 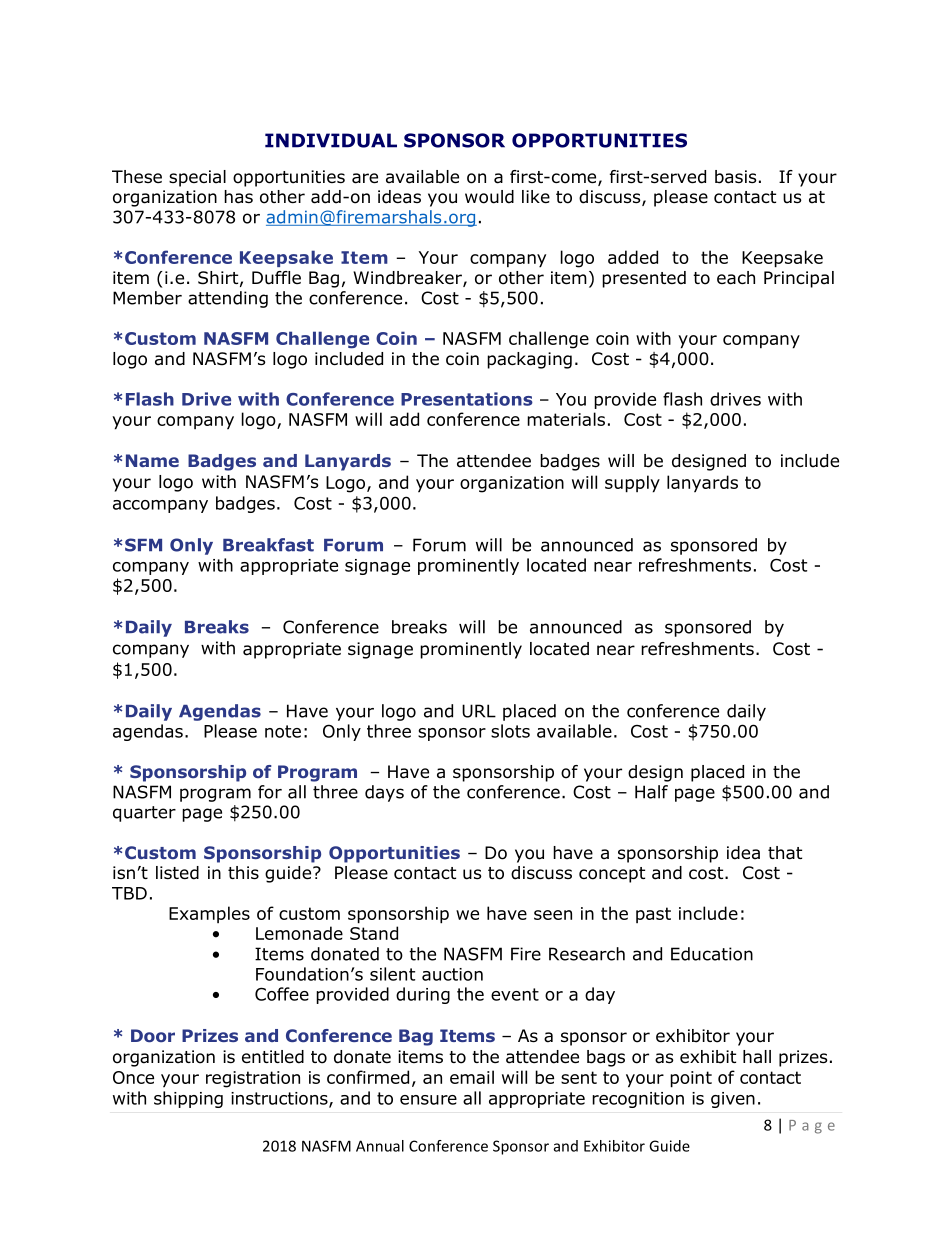 I want to click on basis, so click(x=736, y=177).
